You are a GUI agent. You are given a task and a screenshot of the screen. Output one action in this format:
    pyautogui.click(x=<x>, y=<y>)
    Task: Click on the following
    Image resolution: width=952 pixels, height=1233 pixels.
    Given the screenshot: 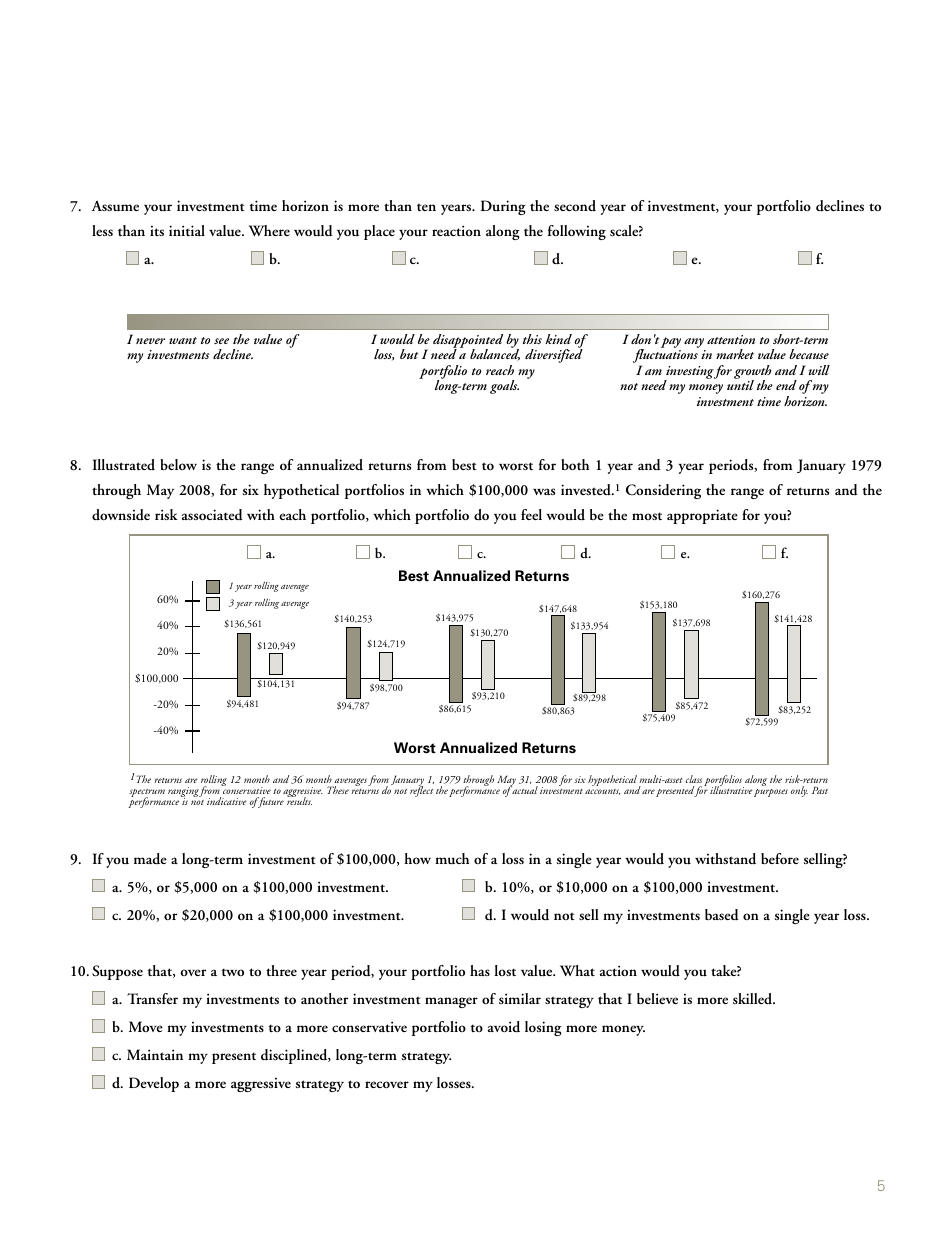 What is the action you would take?
    pyautogui.click(x=577, y=232)
